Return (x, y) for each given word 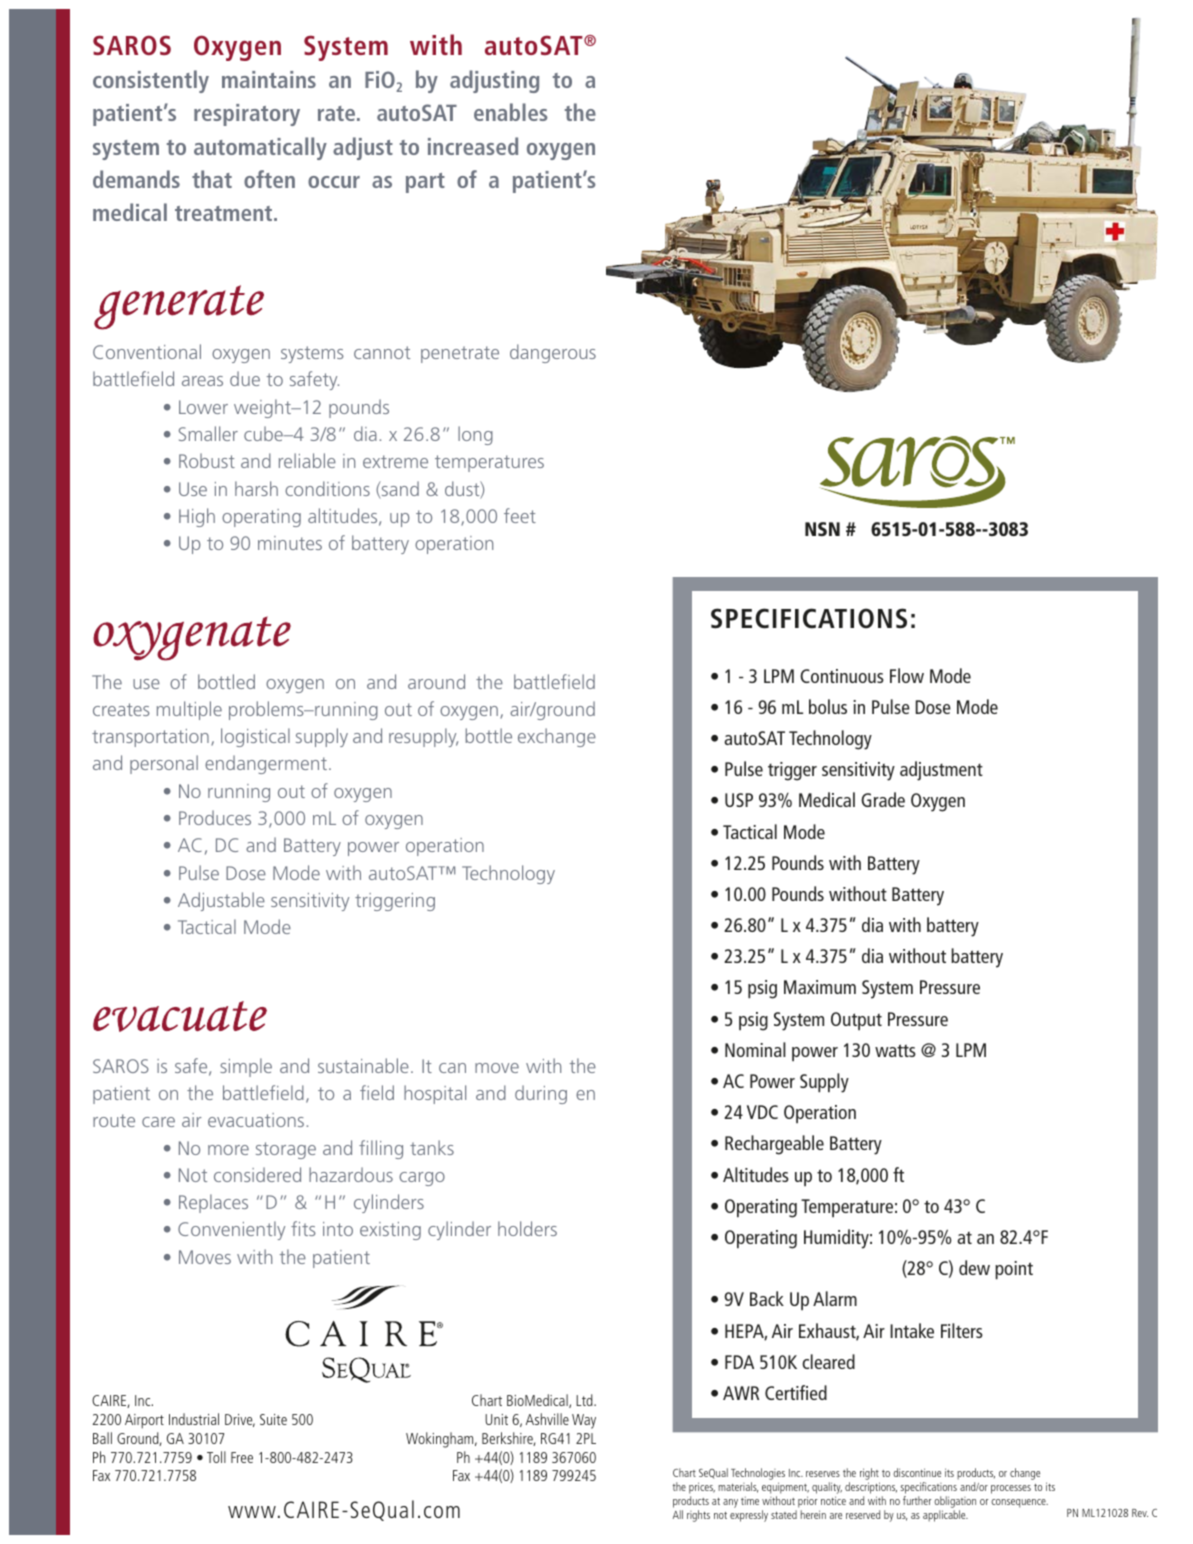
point (1014, 1270)
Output (856, 1021)
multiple (189, 710)
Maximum (820, 987)
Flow (907, 675)
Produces (215, 817)
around (436, 681)
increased (473, 146)
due (245, 378)
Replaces (213, 1203)
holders (527, 1228)
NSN (822, 529)
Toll (216, 1457)
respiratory (247, 115)
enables (511, 112)
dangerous (553, 353)
